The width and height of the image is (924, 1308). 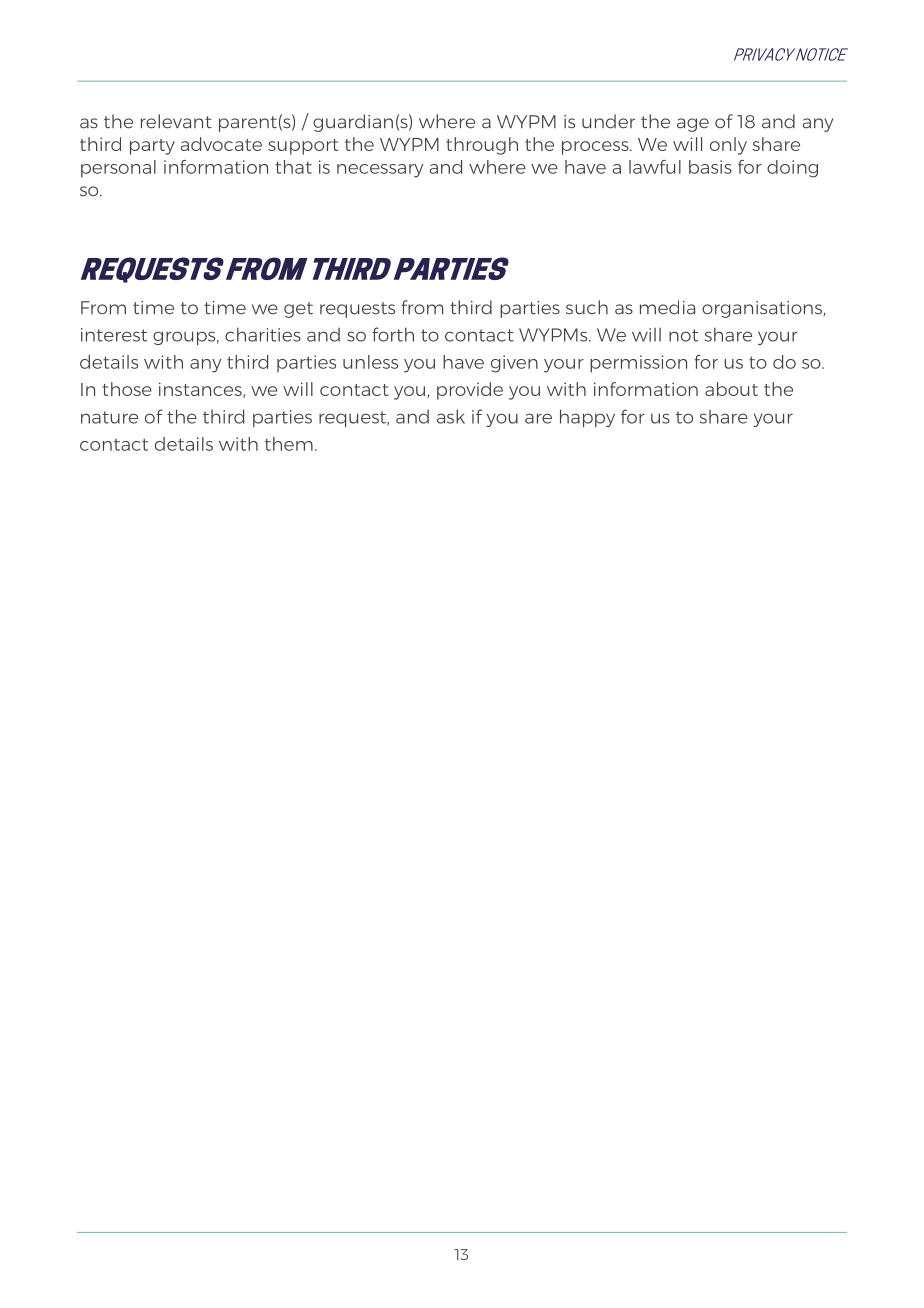 What do you see at coordinates (731, 389) in the image?
I see `about` at bounding box center [731, 389].
